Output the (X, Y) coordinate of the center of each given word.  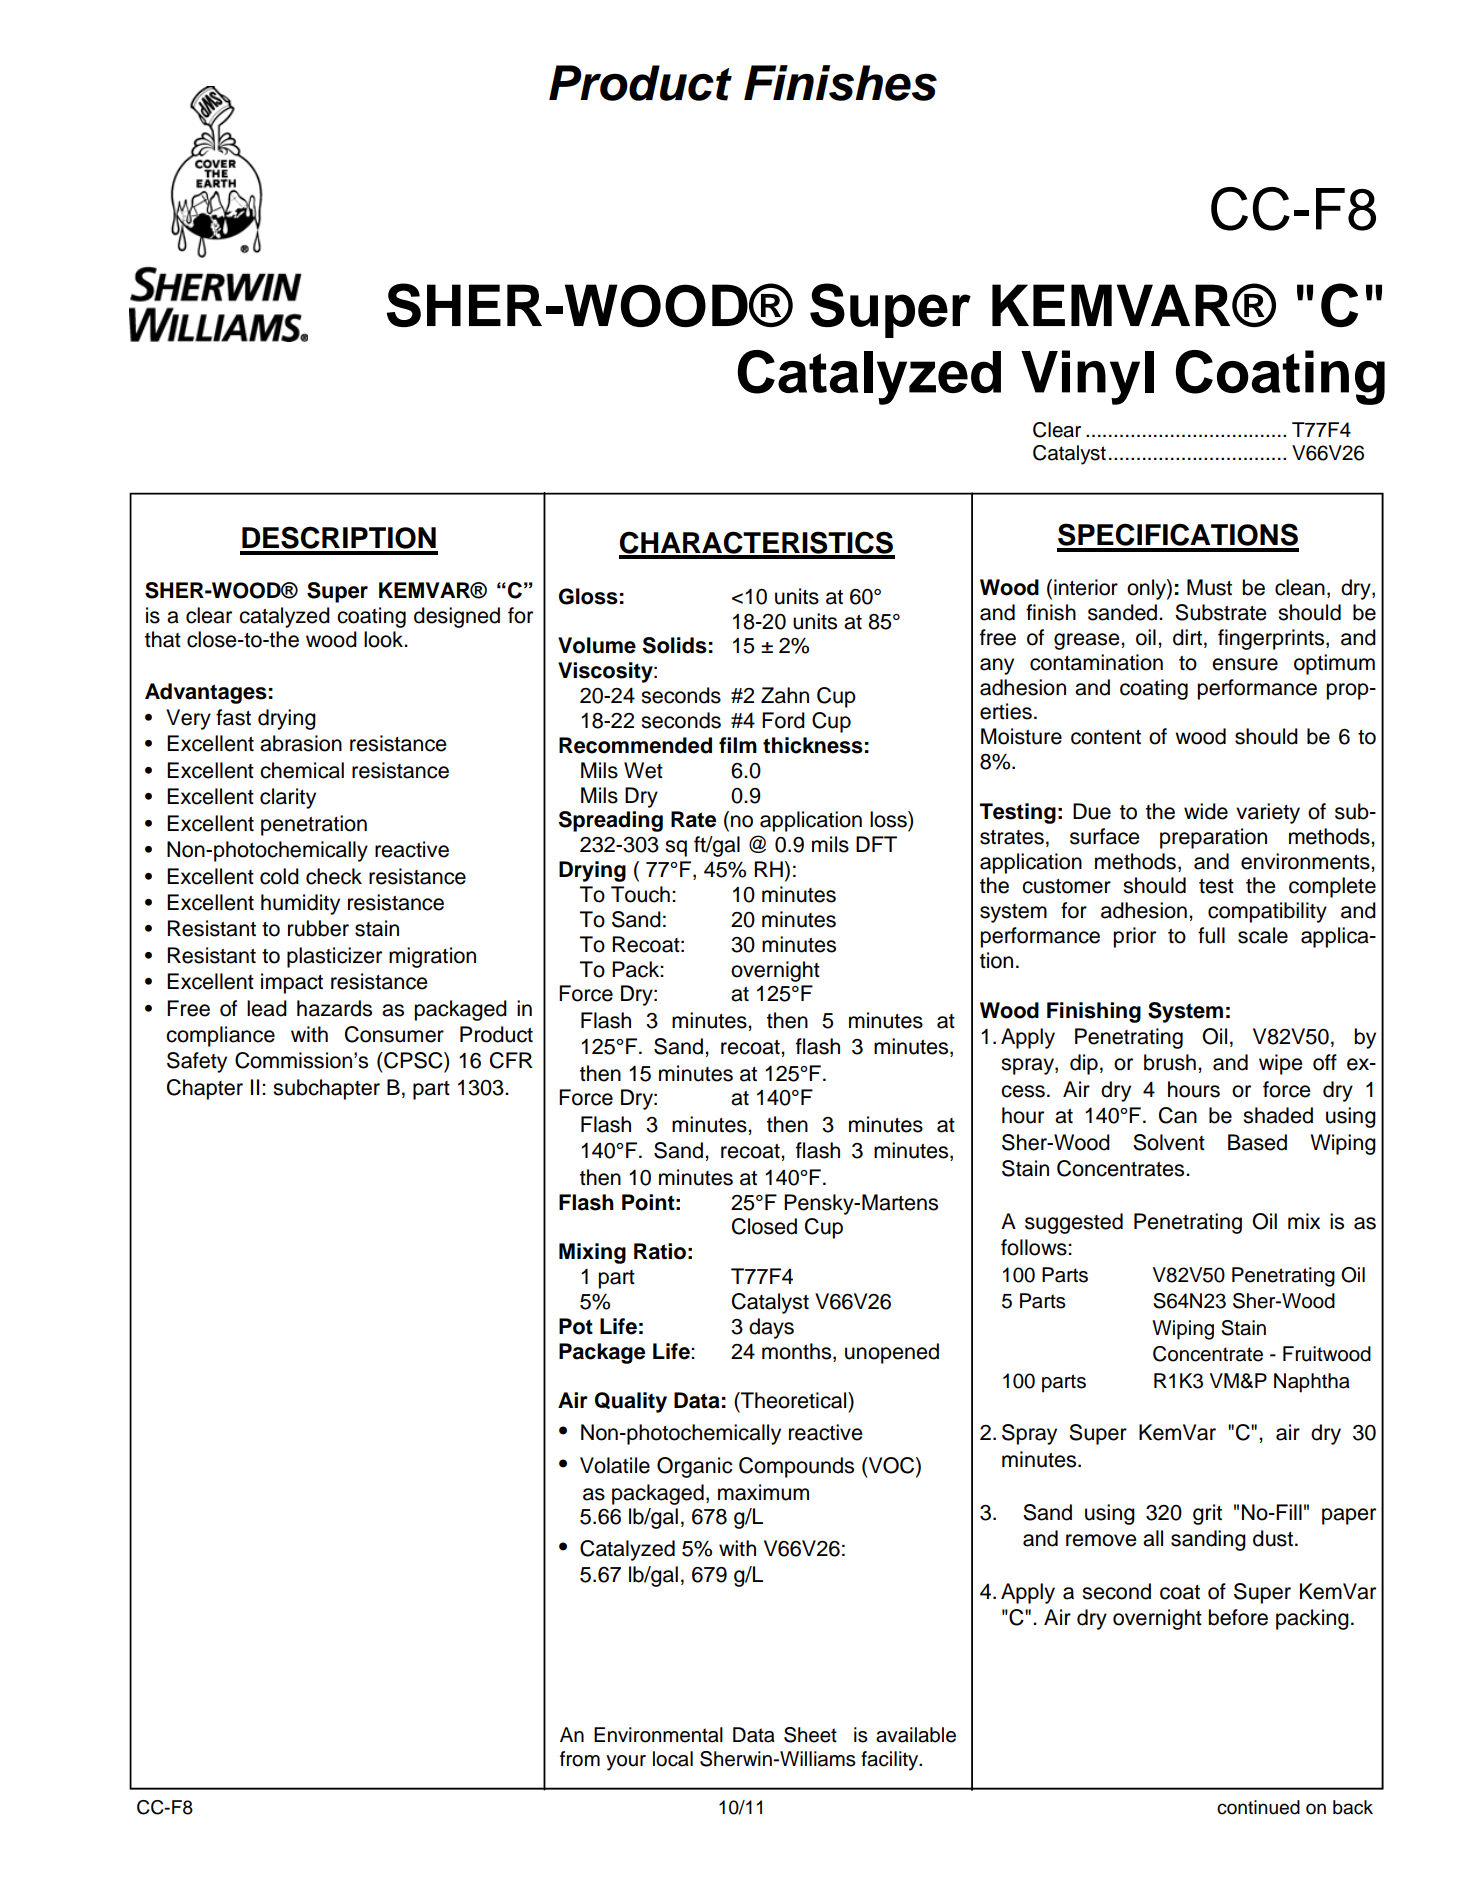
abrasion (301, 743)
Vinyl (1087, 377)
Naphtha (1312, 1383)
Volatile (615, 1465)
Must (1209, 587)
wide (1206, 811)
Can (1178, 1115)
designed (457, 617)
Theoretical (794, 1400)
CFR (511, 1060)
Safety (197, 1062)
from (580, 1759)
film (738, 745)
